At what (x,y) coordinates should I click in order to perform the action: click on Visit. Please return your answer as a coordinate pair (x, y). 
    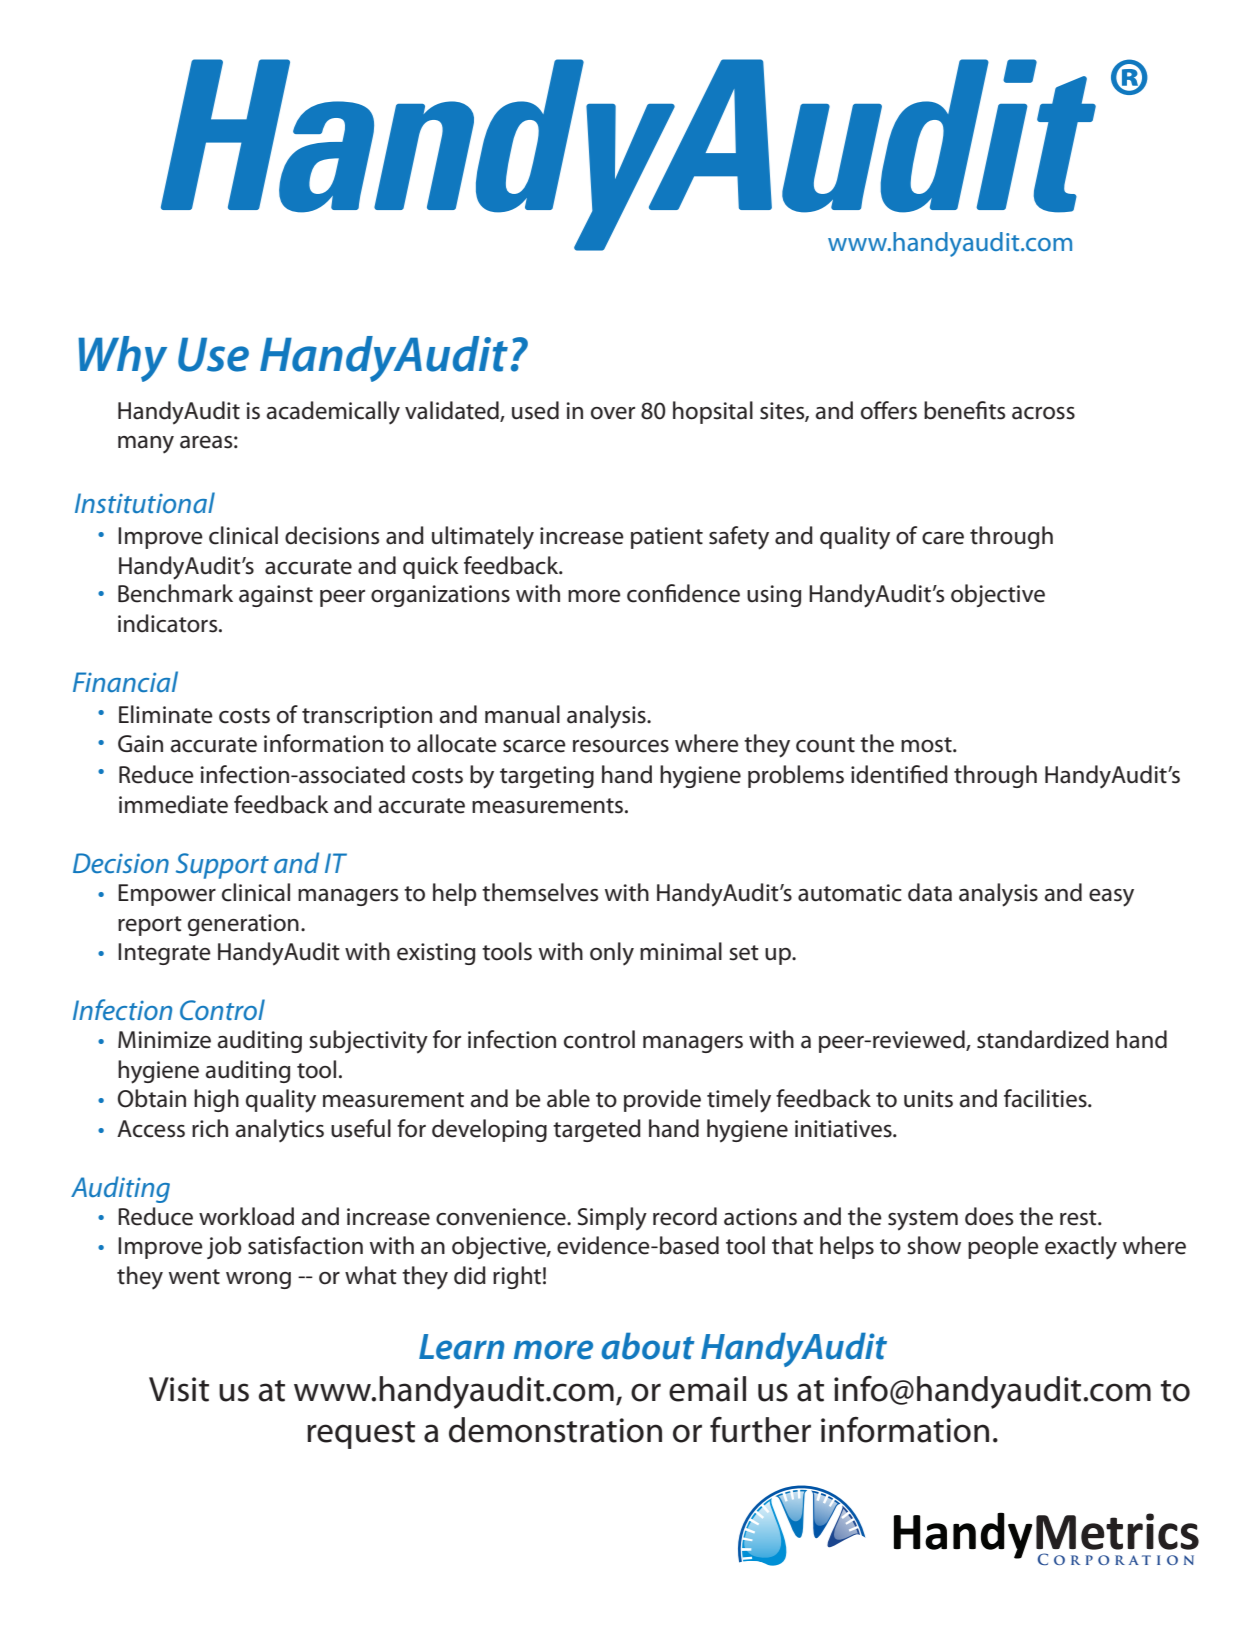
    Looking at the image, I should click on (179, 1389).
